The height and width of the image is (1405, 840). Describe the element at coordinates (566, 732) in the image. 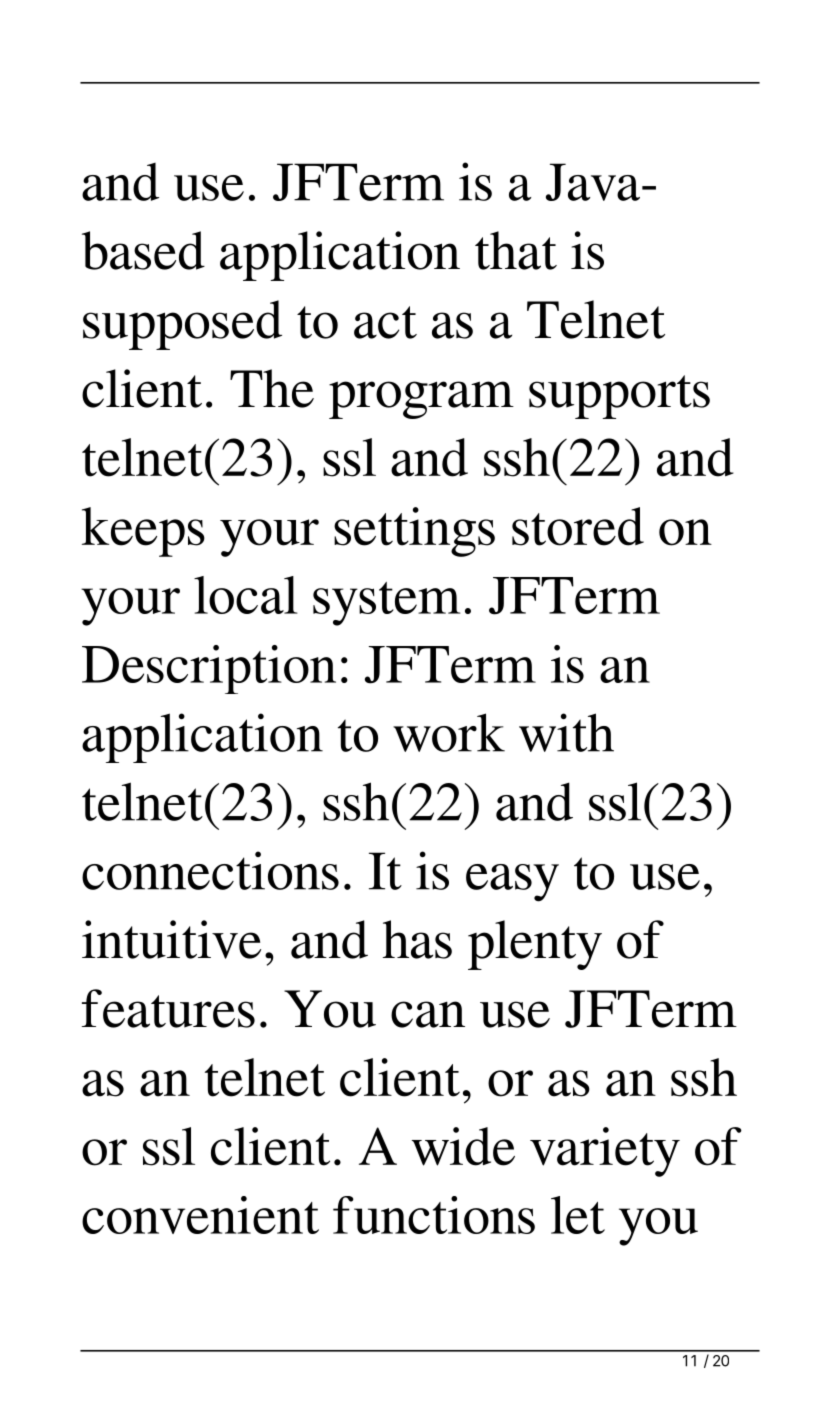

I see `with` at that location.
